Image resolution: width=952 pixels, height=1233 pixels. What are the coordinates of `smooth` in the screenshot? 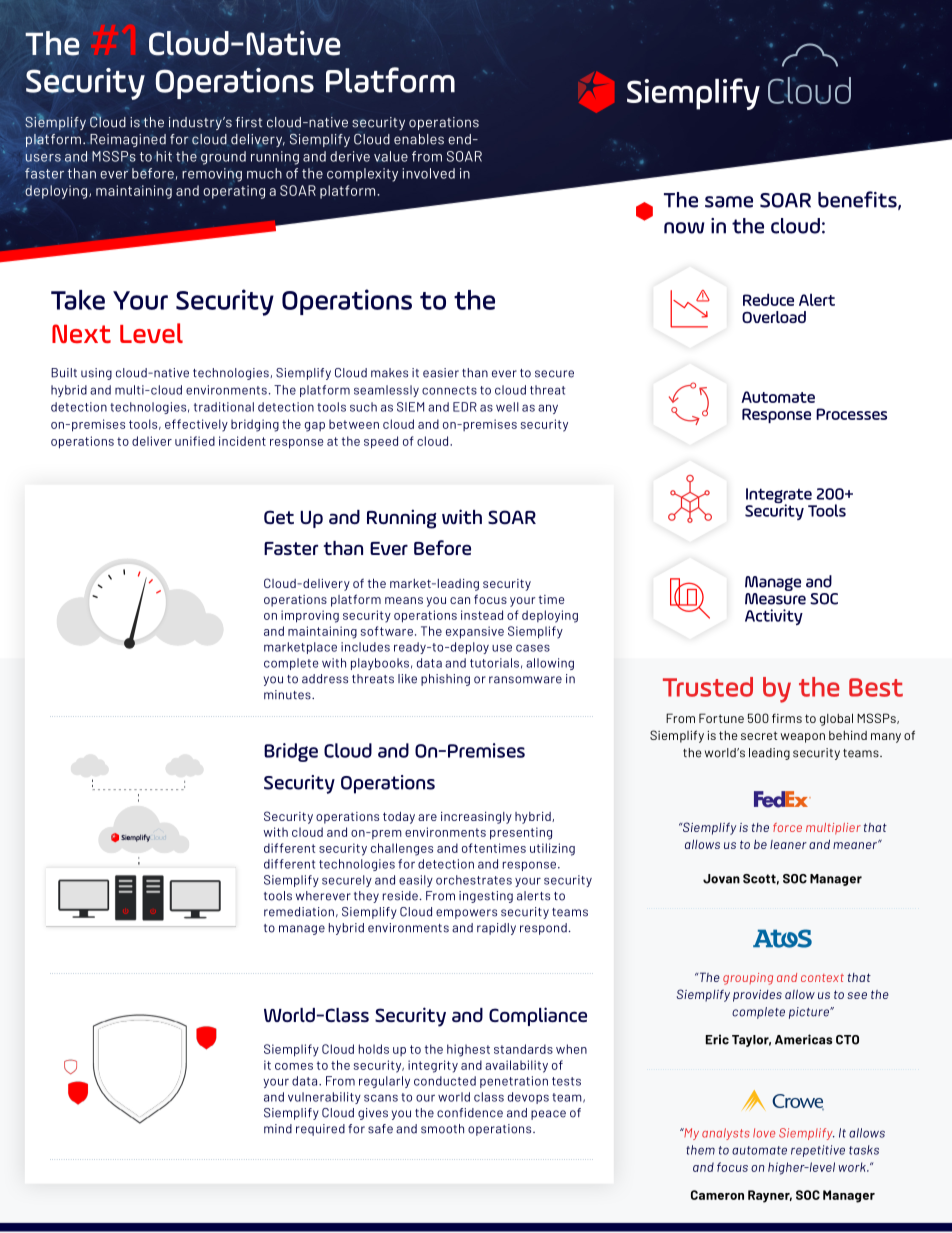 It's located at (442, 1129).
